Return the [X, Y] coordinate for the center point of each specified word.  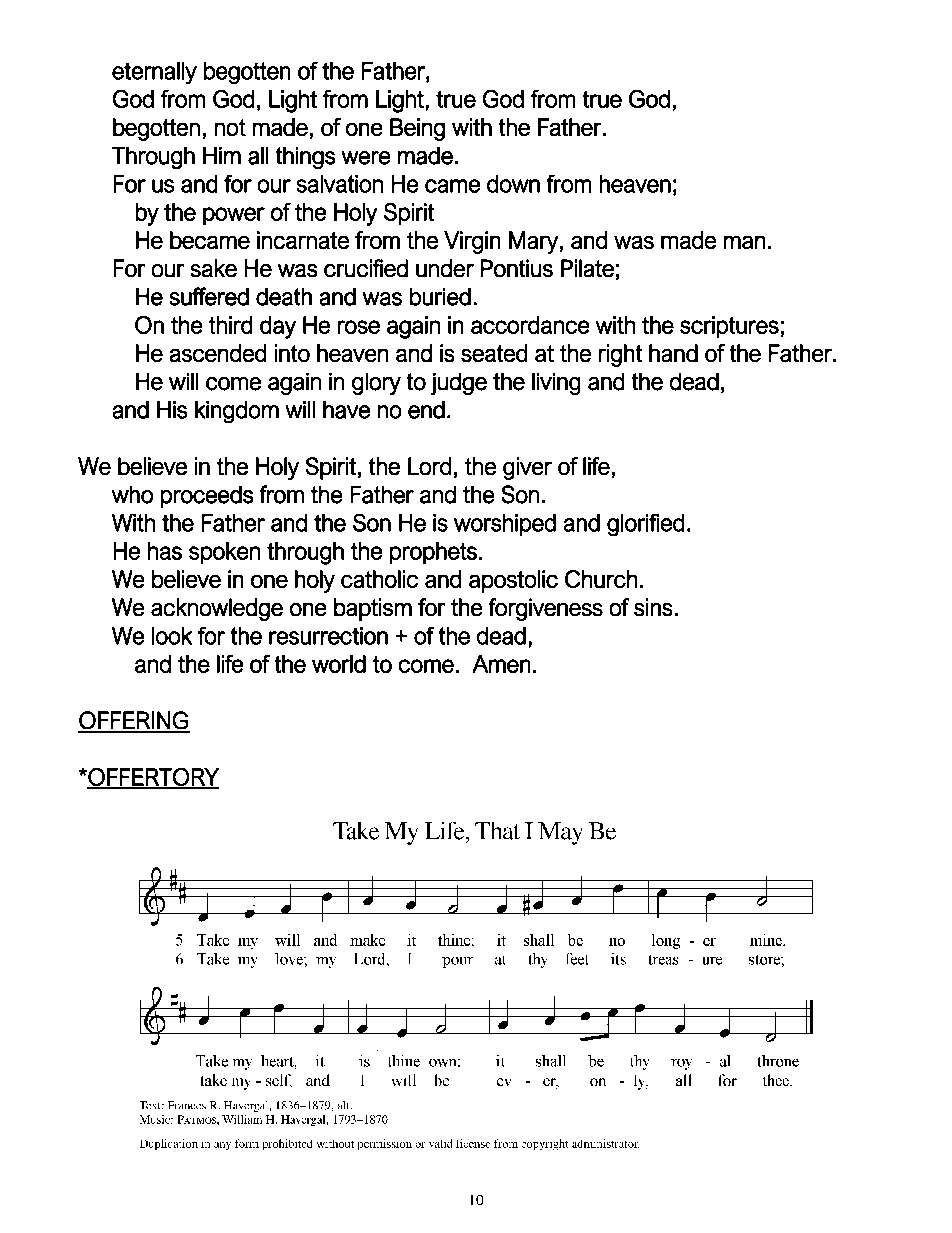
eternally [154, 73]
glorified [645, 525]
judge [459, 384]
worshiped [505, 525]
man [744, 242]
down [513, 184]
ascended [218, 353]
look [172, 636]
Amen [501, 664]
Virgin [472, 242]
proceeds [207, 497]
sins [653, 607]
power [234, 216]
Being [417, 129]
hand [673, 353]
